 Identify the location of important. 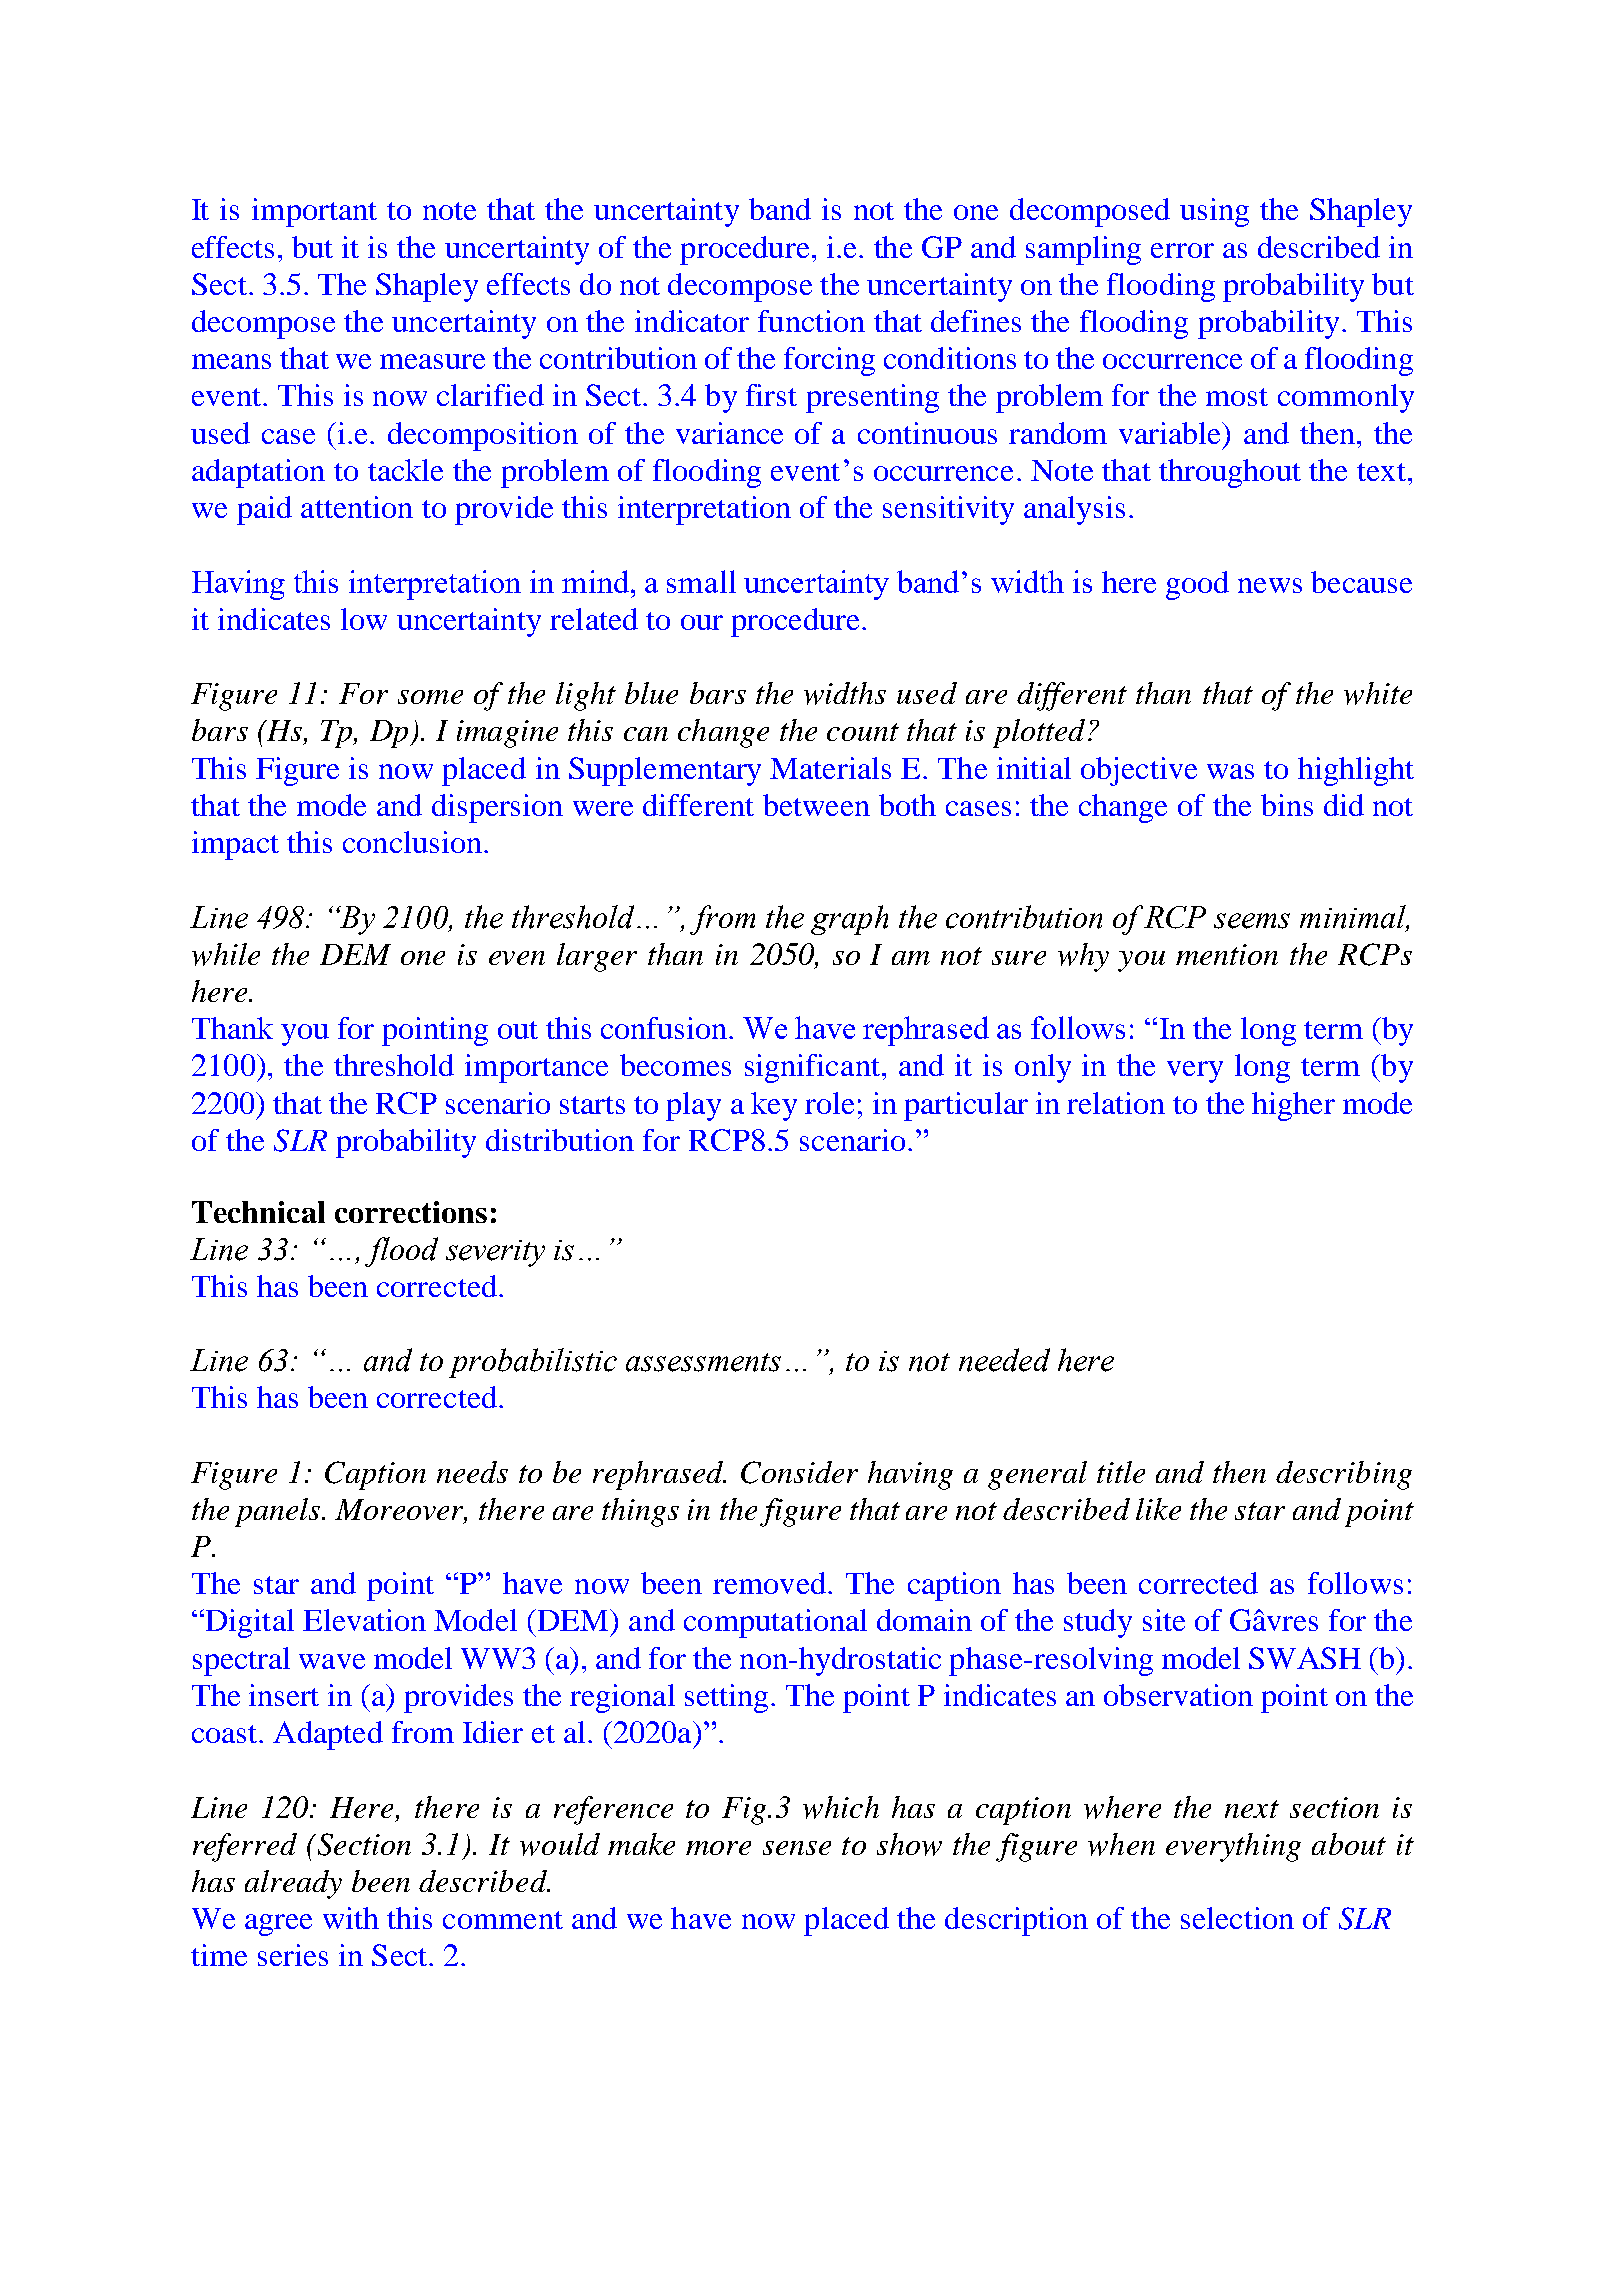
(314, 212).
